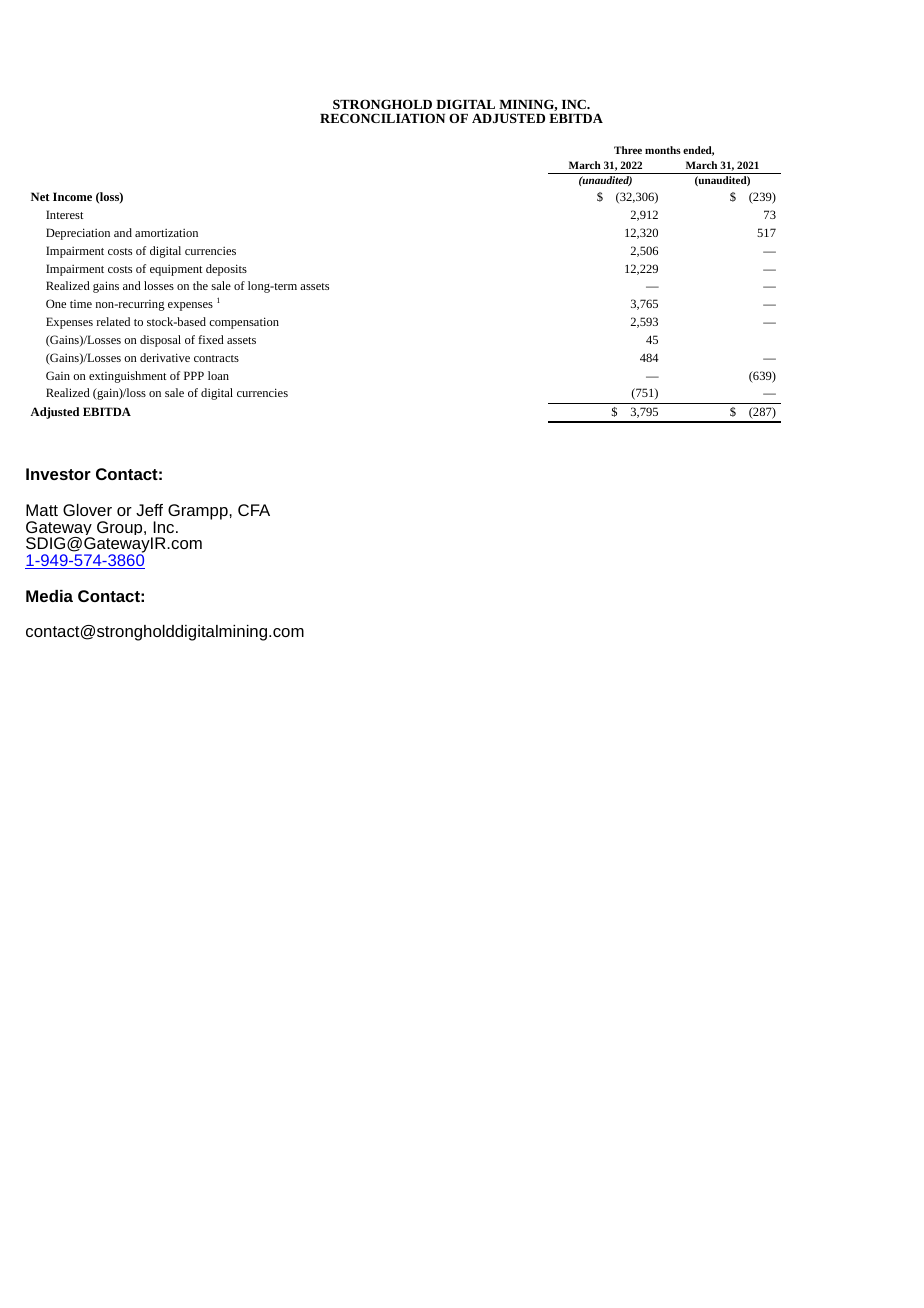 The image size is (924, 1308). What do you see at coordinates (72, 196) in the page?
I see `Income` at bounding box center [72, 196].
